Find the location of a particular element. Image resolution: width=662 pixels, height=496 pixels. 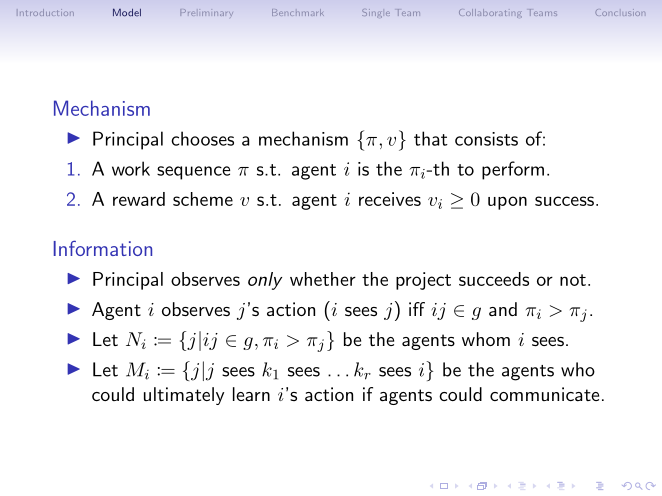

reward is located at coordinates (139, 199).
